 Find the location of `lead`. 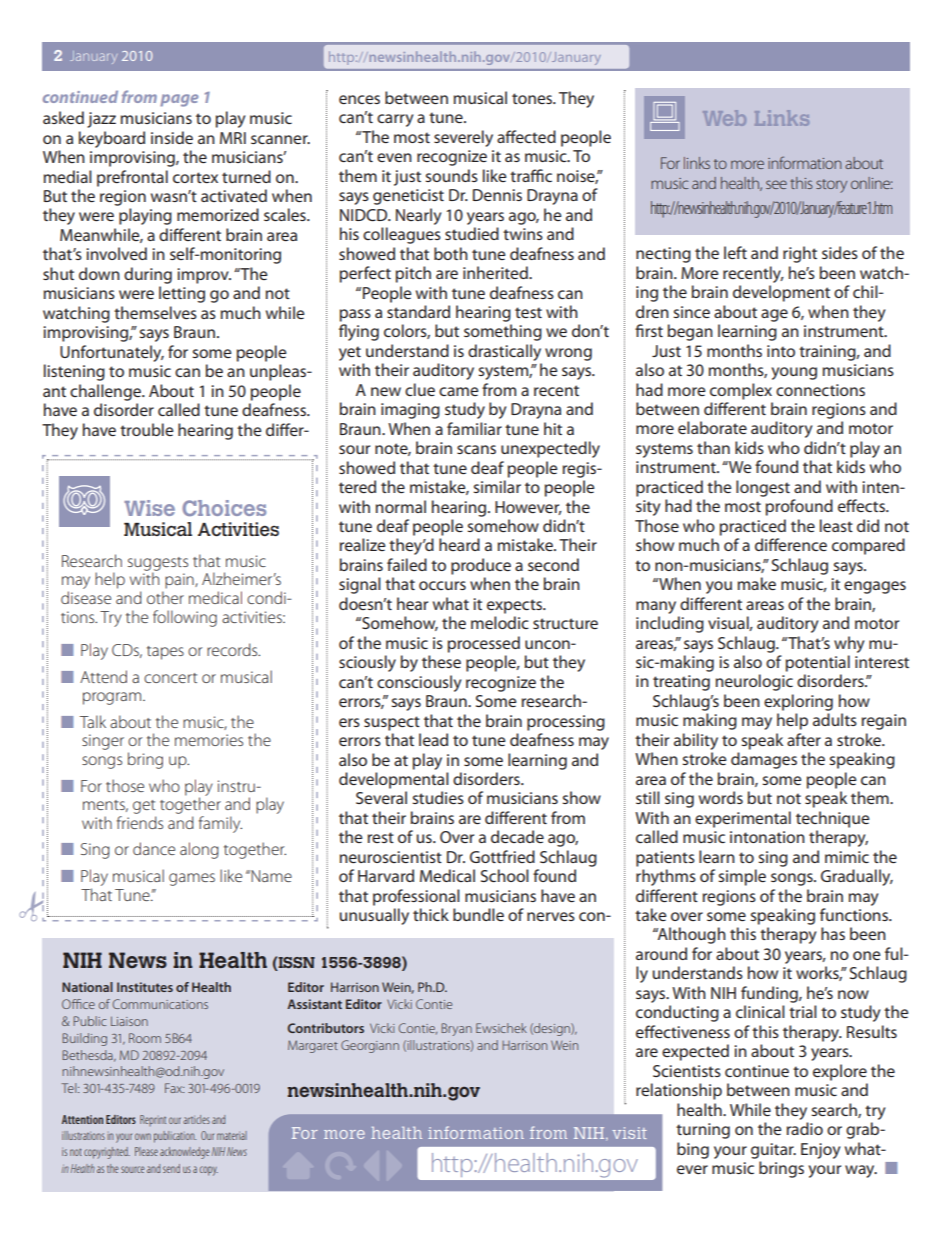

lead is located at coordinates (433, 739).
